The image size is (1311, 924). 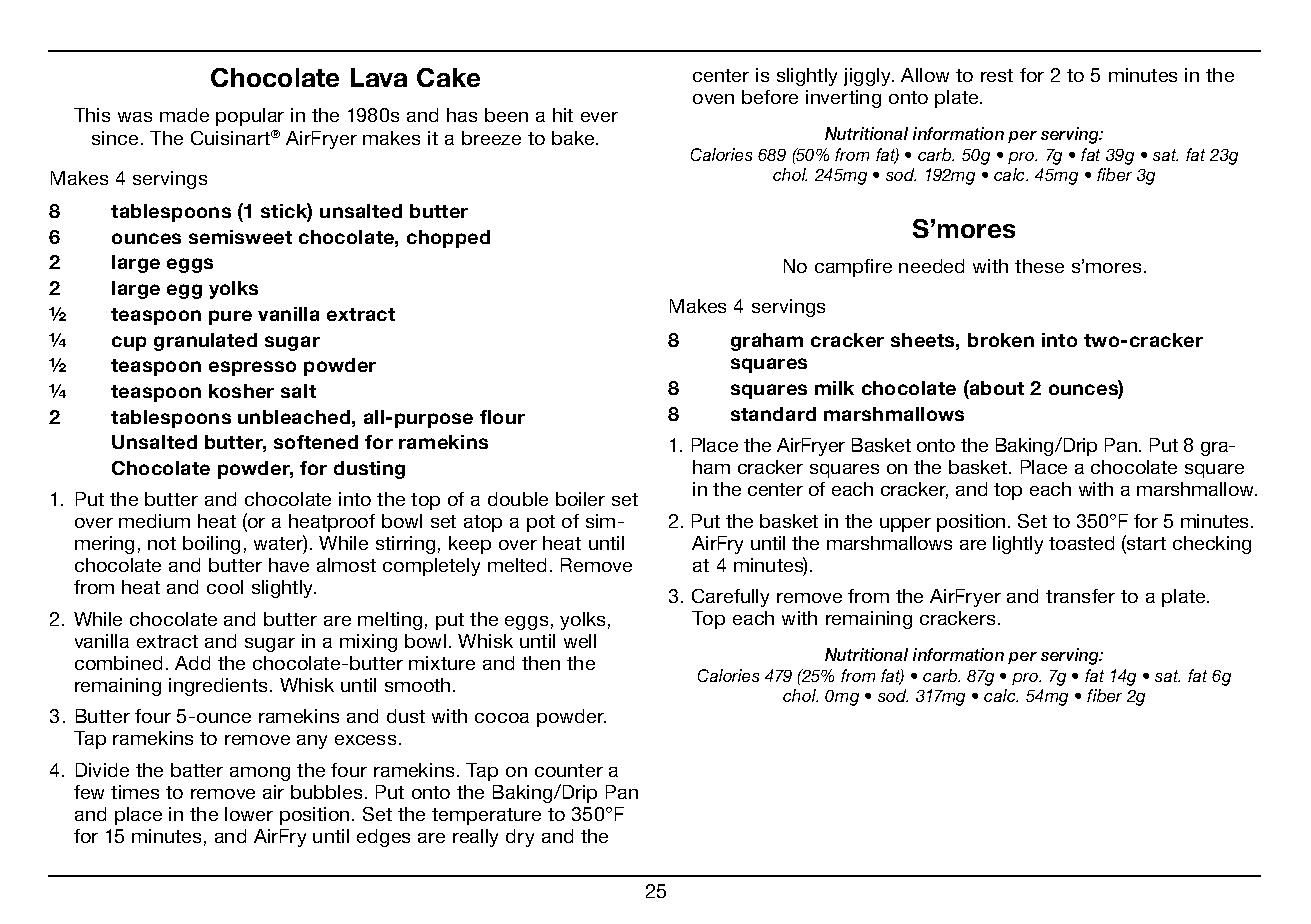 What do you see at coordinates (997, 75) in the page?
I see `rest` at bounding box center [997, 75].
